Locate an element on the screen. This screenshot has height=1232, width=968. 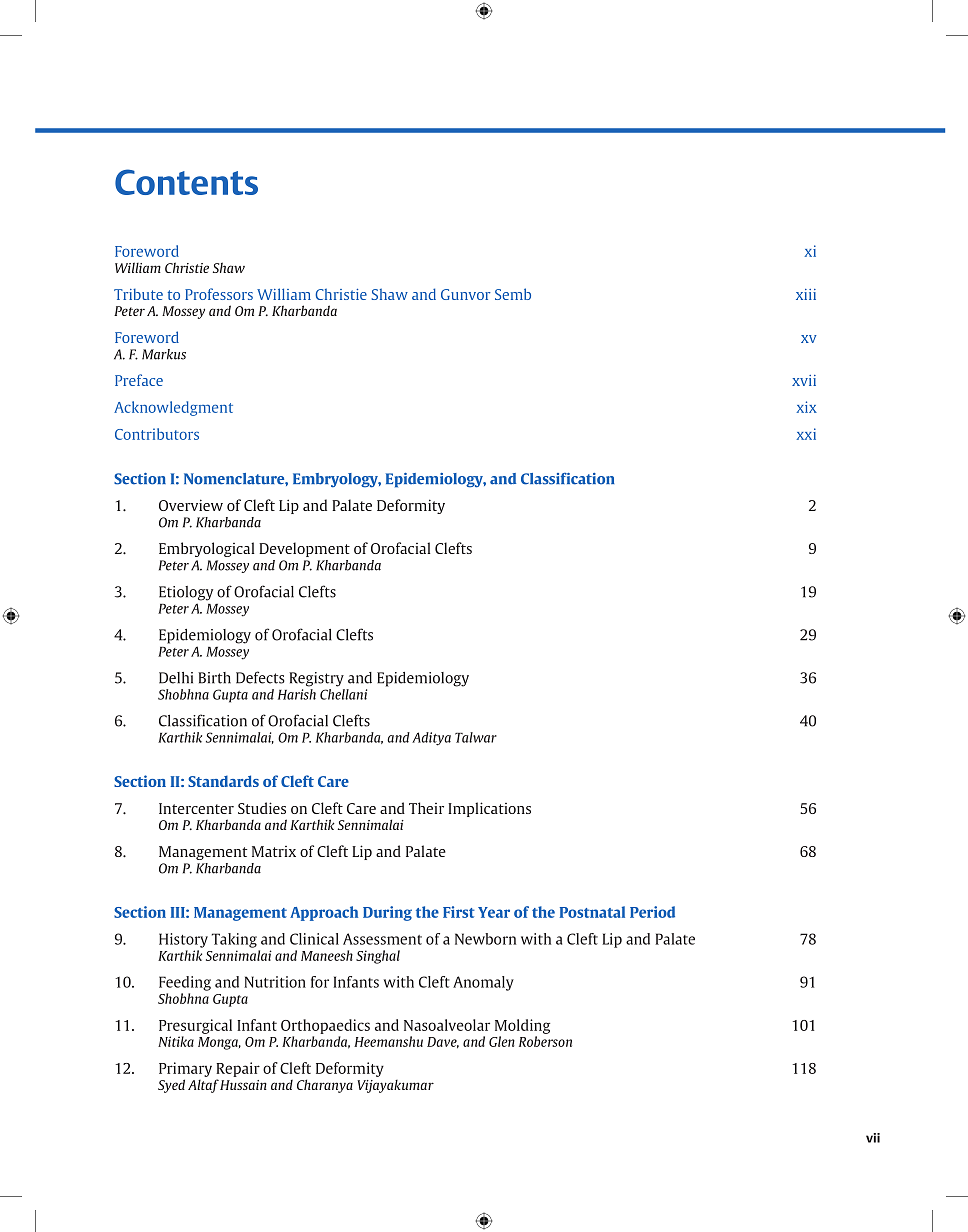
Acknowledgment is located at coordinates (173, 408).
